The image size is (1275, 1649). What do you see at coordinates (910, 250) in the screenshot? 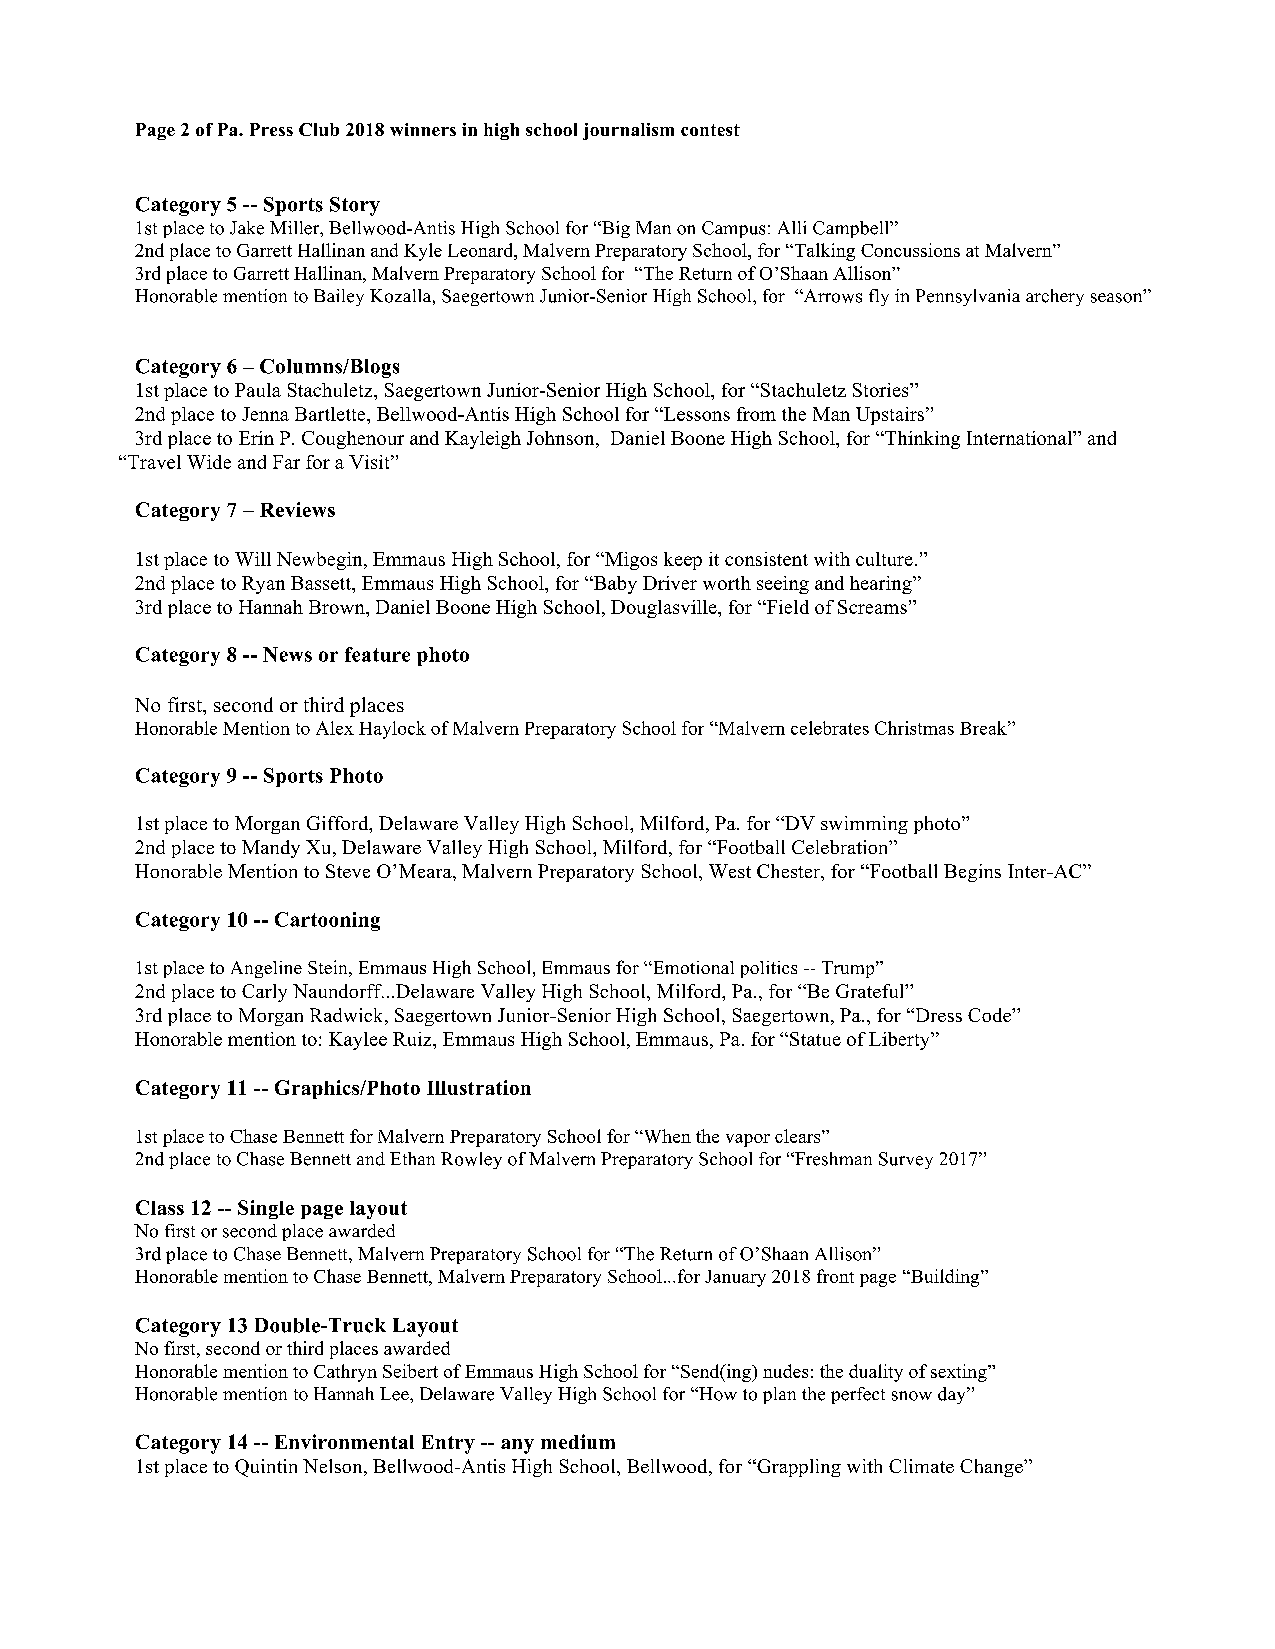
I see `Concussions` at bounding box center [910, 250].
